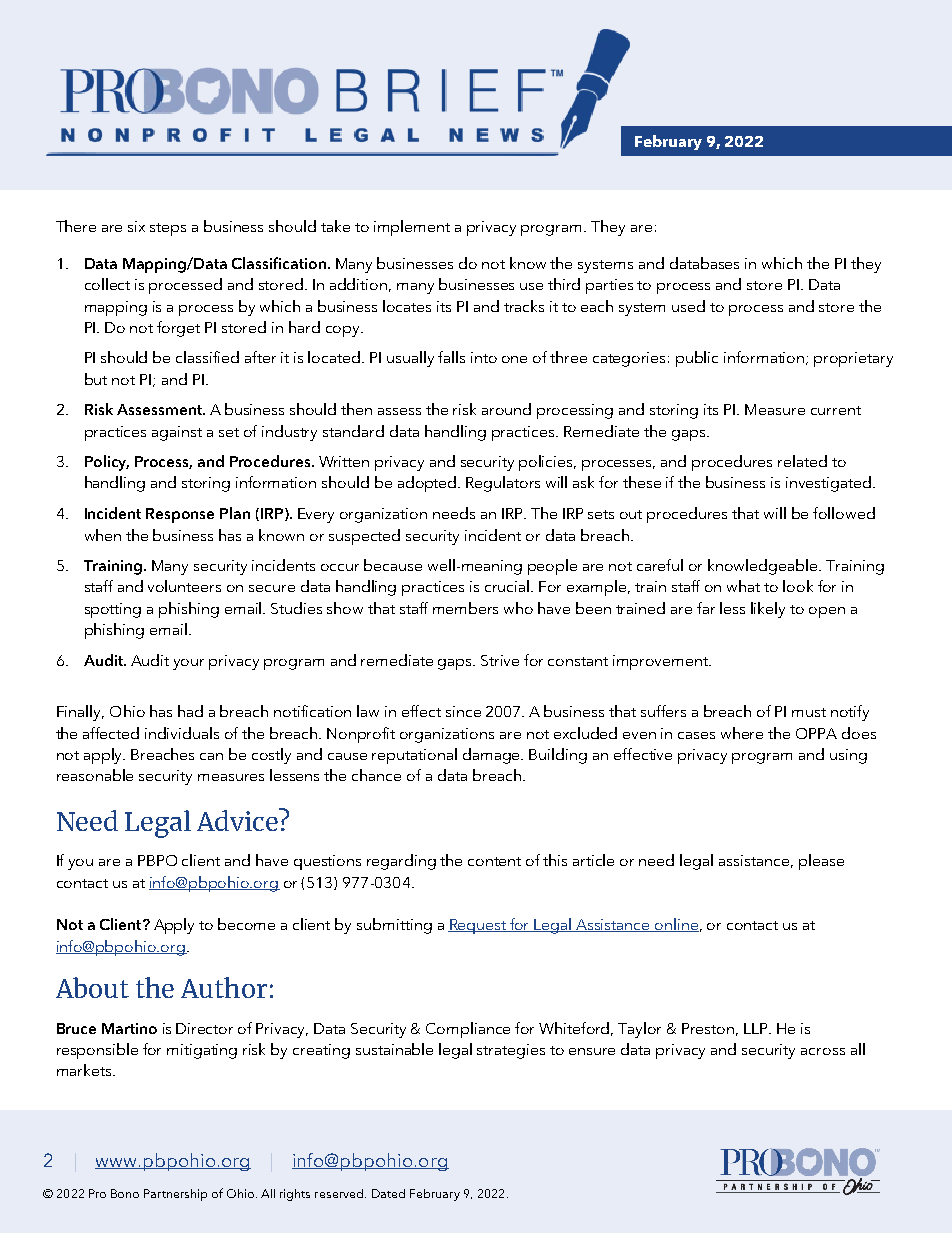  Describe the element at coordinates (412, 228) in the screenshot. I see `implement` at that location.
